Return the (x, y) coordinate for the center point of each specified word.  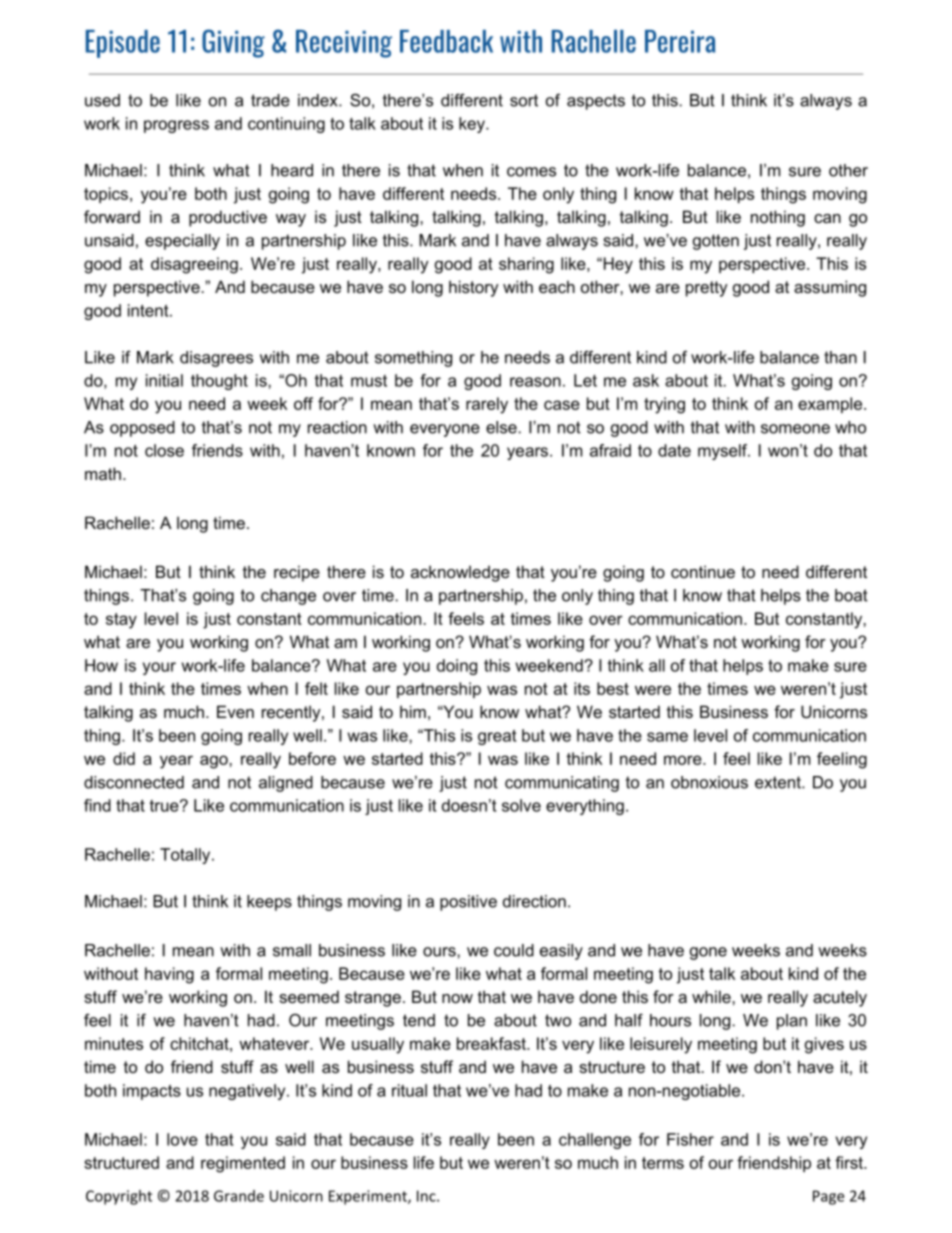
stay (121, 621)
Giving (233, 43)
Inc (427, 1196)
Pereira (680, 41)
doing (457, 667)
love (182, 1139)
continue (703, 571)
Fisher (690, 1139)
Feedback (446, 41)
